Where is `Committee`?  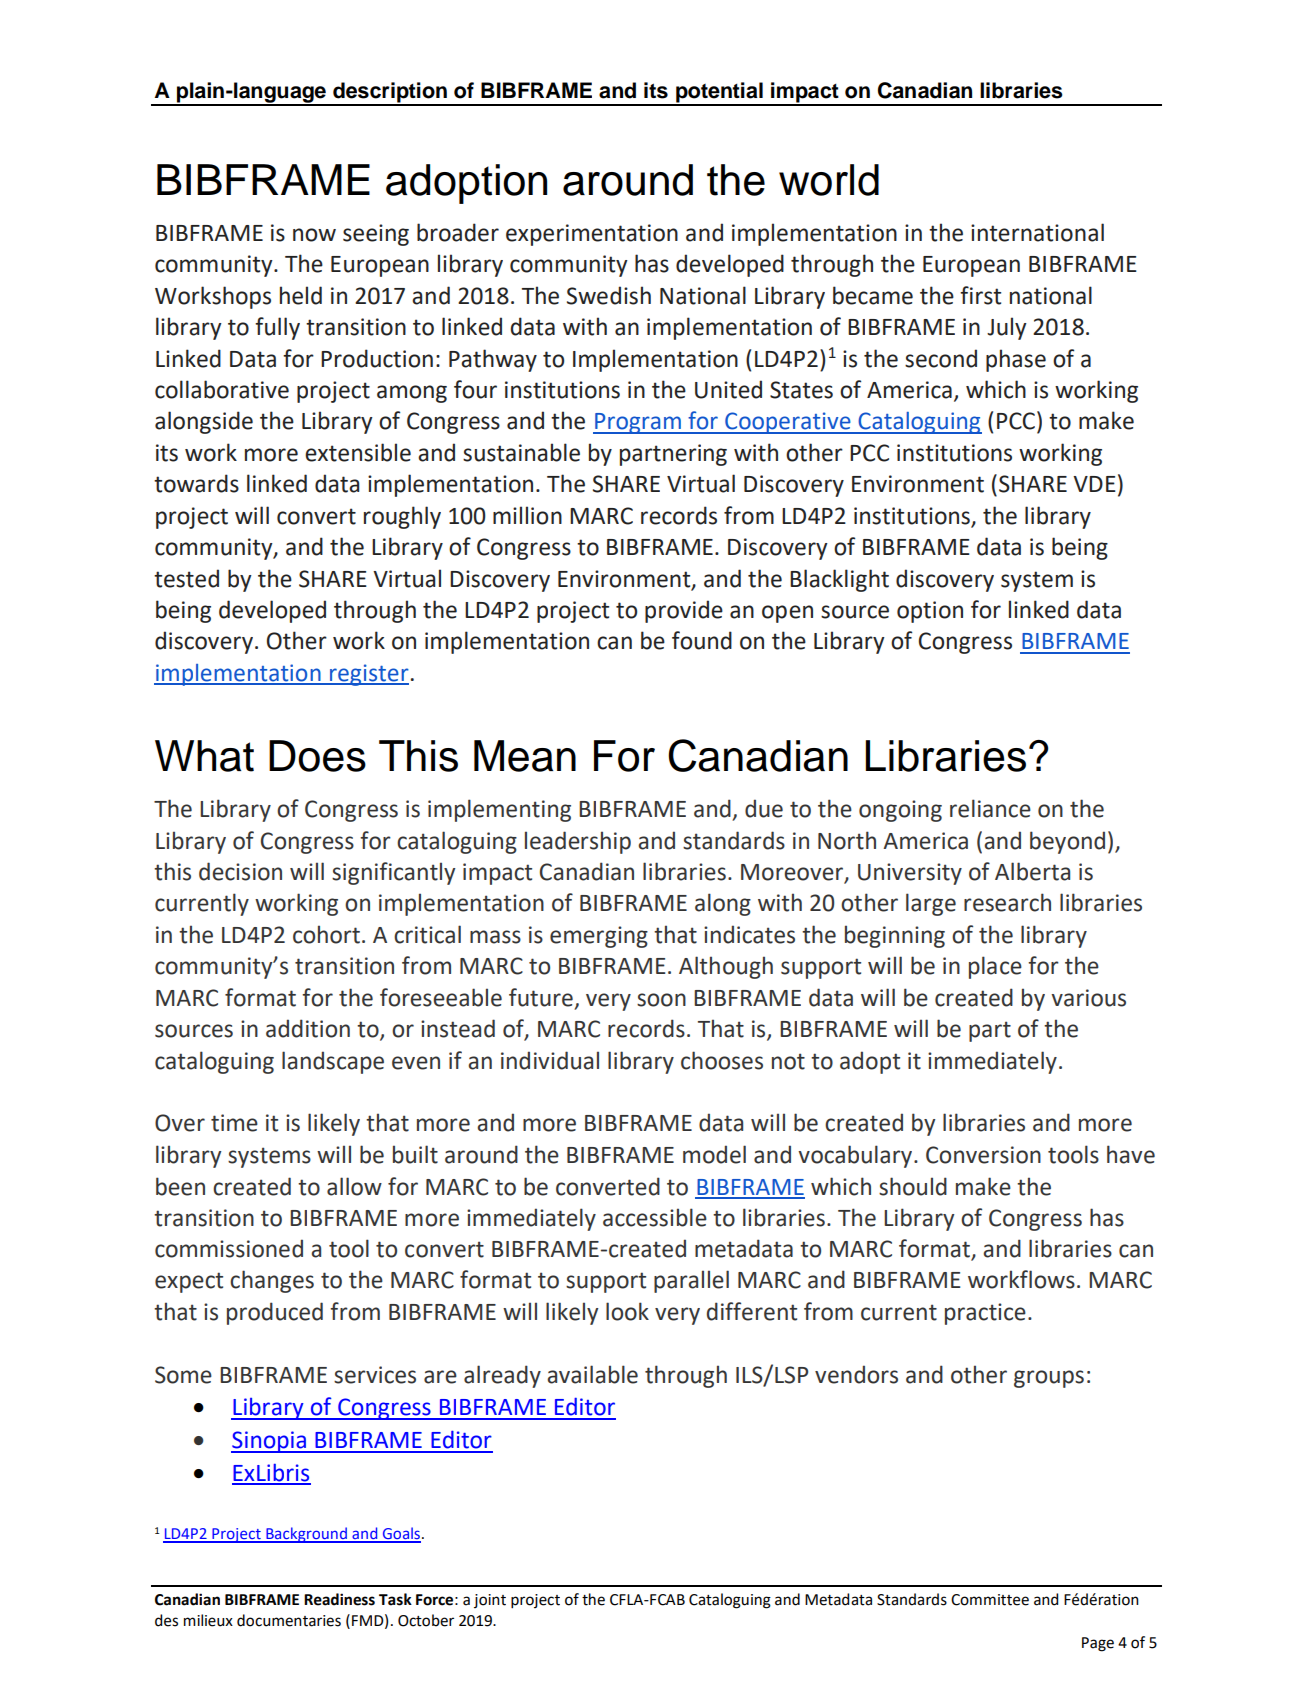
Committee is located at coordinates (990, 1600).
